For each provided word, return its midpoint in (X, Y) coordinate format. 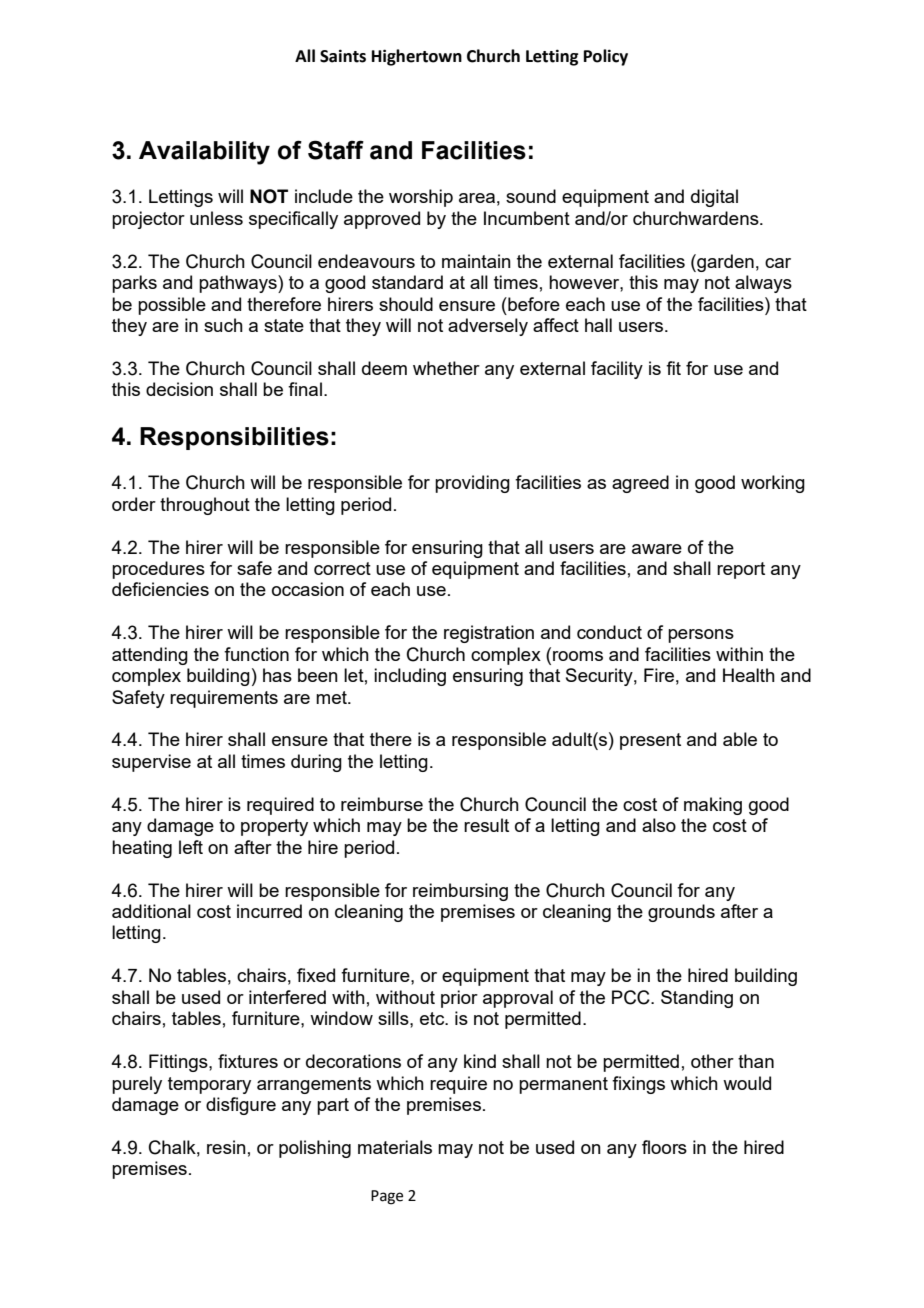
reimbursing (460, 892)
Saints (343, 56)
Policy (606, 57)
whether (446, 368)
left (191, 847)
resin (226, 1147)
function (256, 654)
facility (617, 370)
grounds (681, 913)
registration (489, 634)
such (223, 325)
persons (701, 636)
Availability (204, 153)
